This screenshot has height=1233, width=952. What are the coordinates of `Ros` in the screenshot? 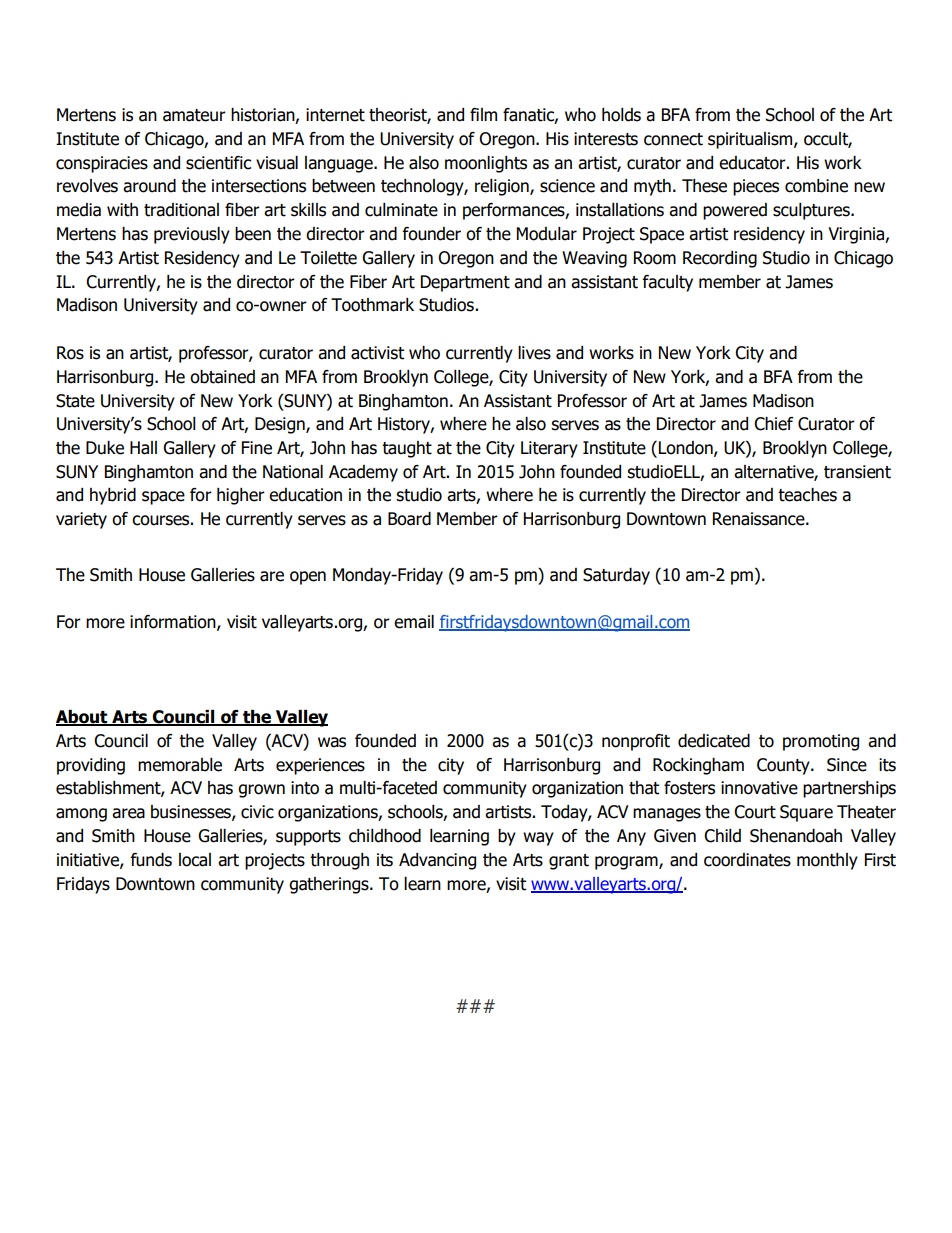 It's located at (70, 353).
